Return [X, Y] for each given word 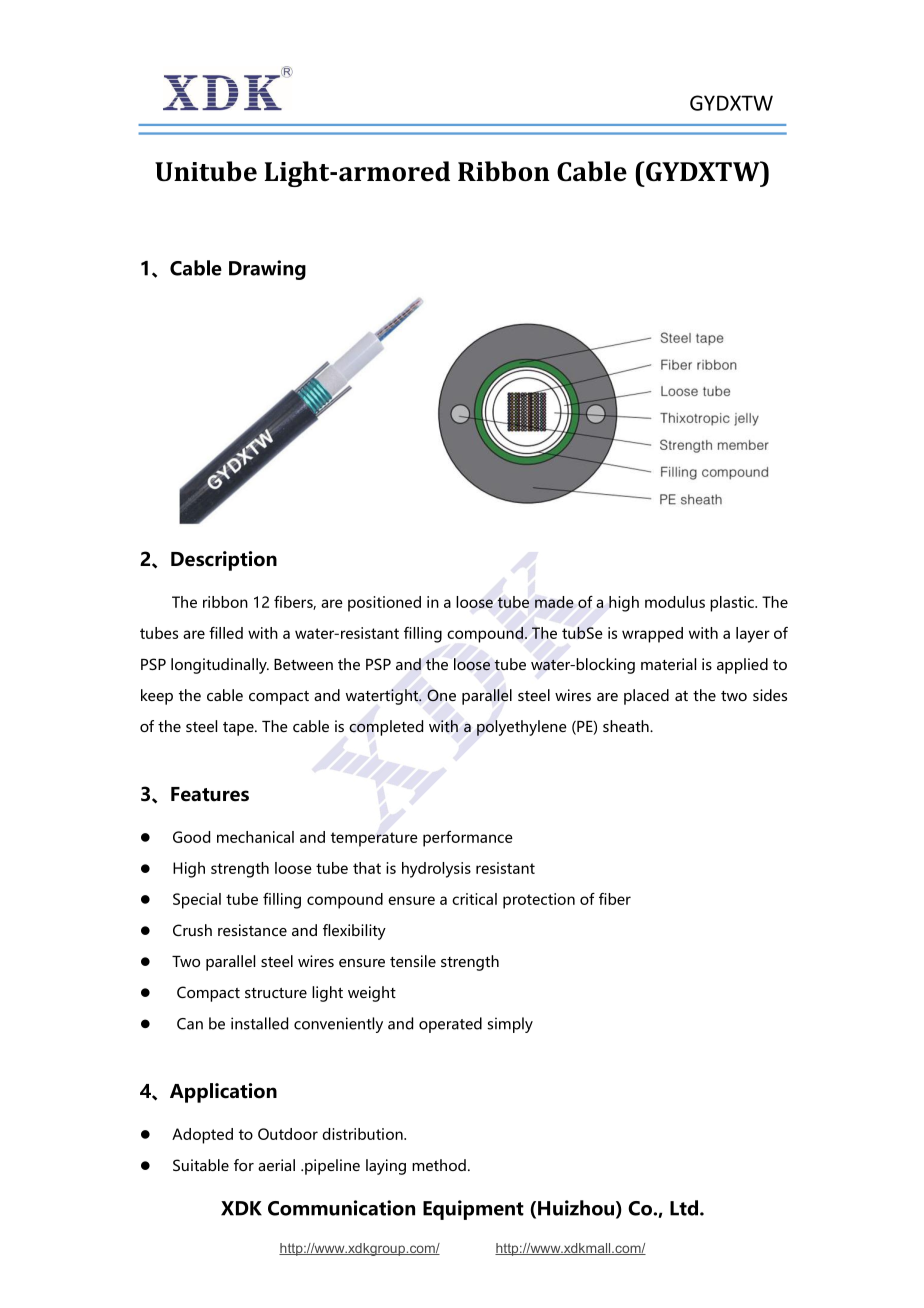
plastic [733, 604]
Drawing [267, 270]
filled [226, 633]
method [439, 1165]
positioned [384, 604]
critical [474, 899]
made [554, 602]
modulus [675, 602]
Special [197, 901]
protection [539, 901]
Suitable [201, 1165]
